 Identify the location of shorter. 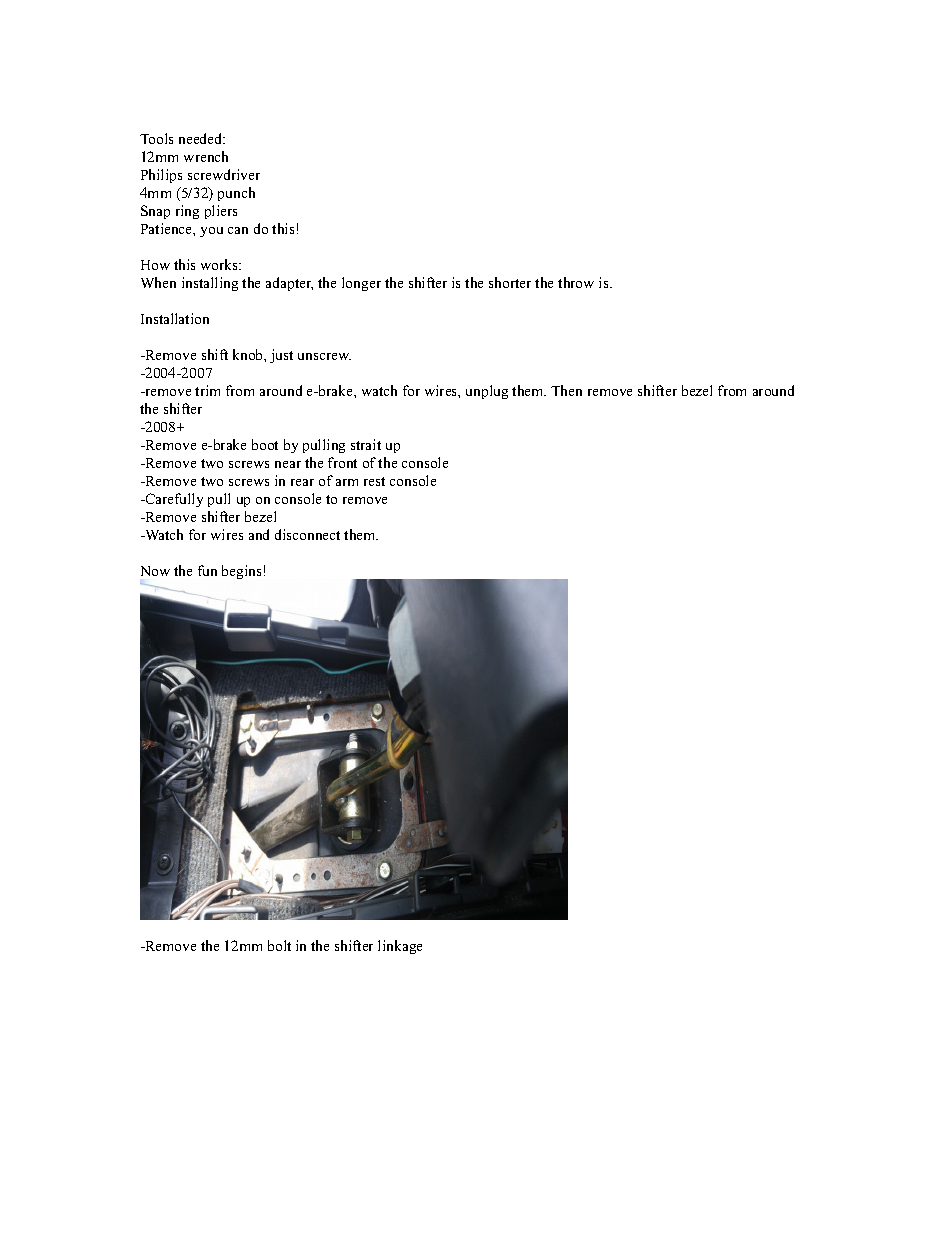
(510, 282).
